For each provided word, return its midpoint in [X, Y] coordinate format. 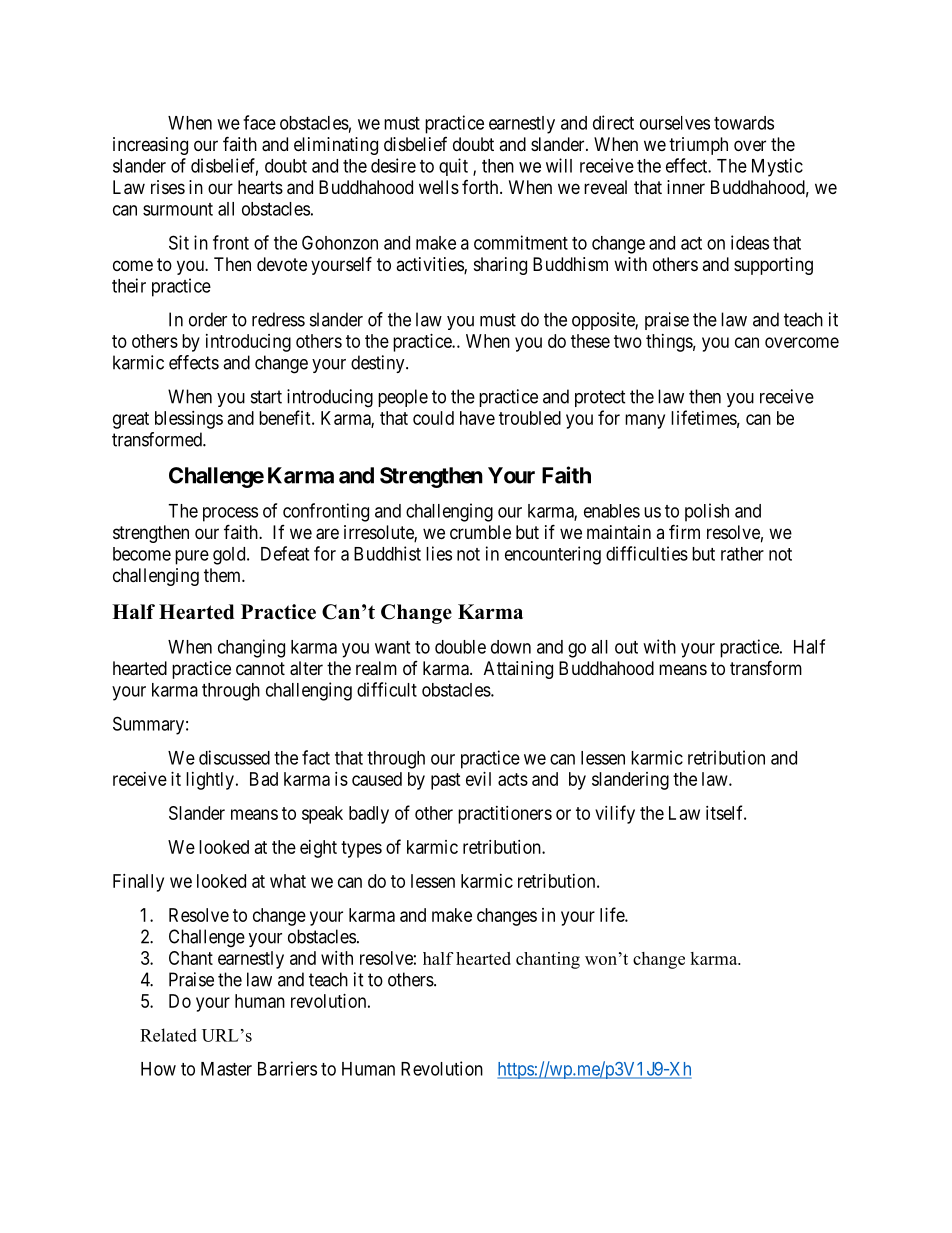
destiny [379, 364]
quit [453, 167]
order [208, 319]
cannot [260, 669]
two [628, 341]
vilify [615, 814]
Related [168, 1035]
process [230, 514]
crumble [480, 532]
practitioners [505, 815]
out [626, 647]
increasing [150, 146]
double [460, 647]
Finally [138, 883]
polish [707, 512]
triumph [698, 146]
